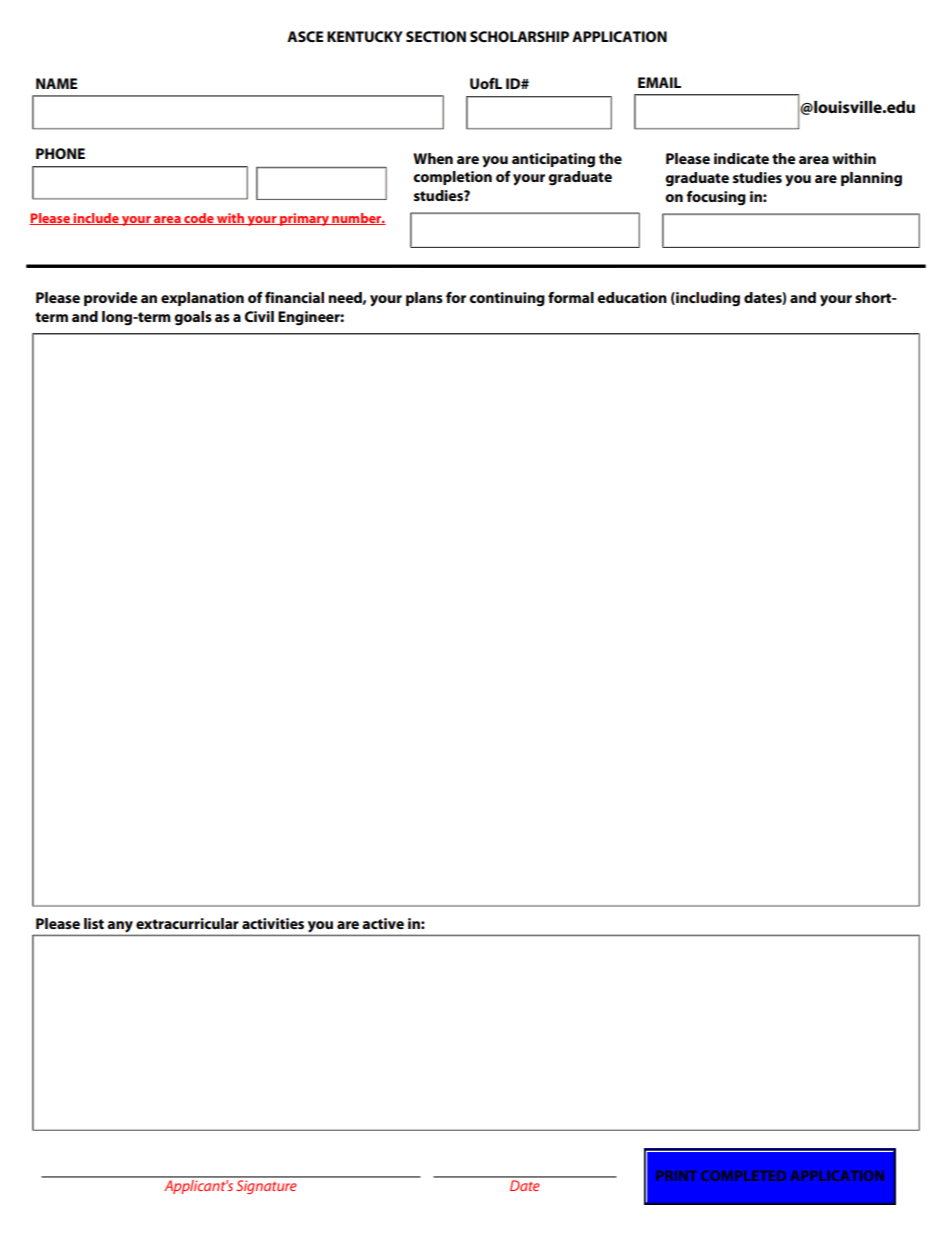  What do you see at coordinates (187, 923) in the document?
I see `extracurricular` at bounding box center [187, 923].
